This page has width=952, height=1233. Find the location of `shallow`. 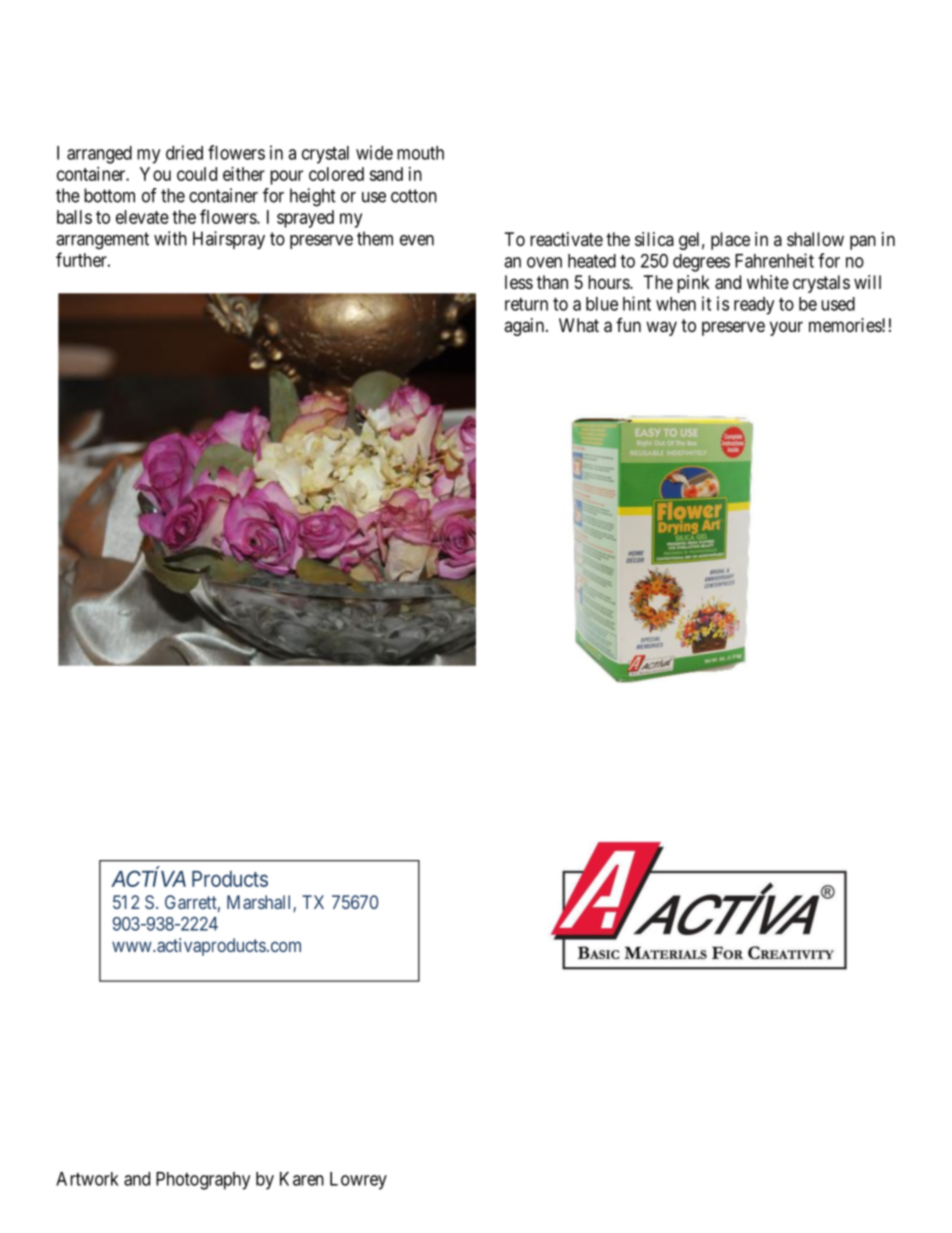

shallow is located at coordinates (815, 239).
